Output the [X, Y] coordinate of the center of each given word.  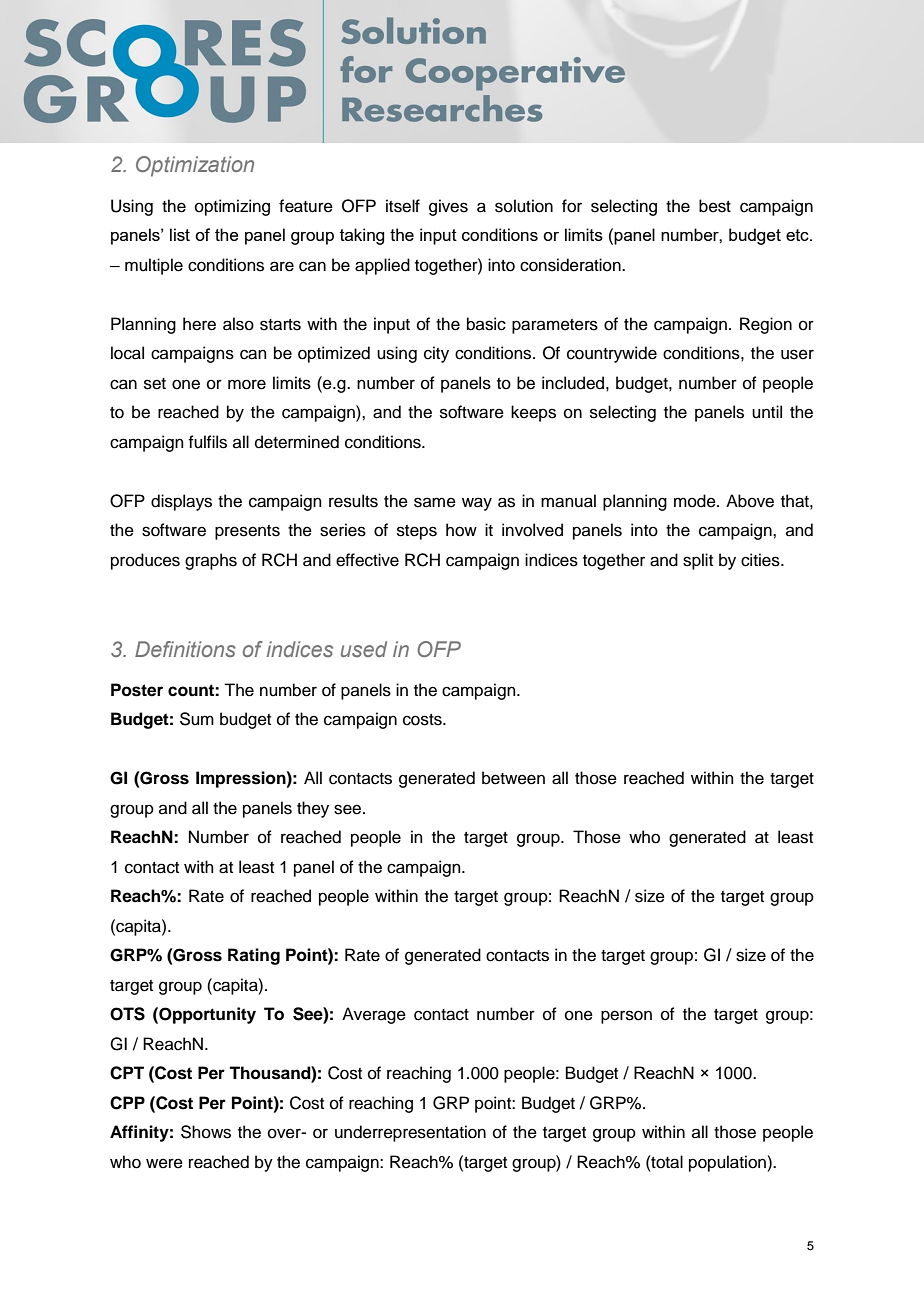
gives [448, 207]
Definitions [185, 649]
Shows [206, 1132]
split [698, 561]
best [715, 206]
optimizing [232, 207]
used [364, 649]
